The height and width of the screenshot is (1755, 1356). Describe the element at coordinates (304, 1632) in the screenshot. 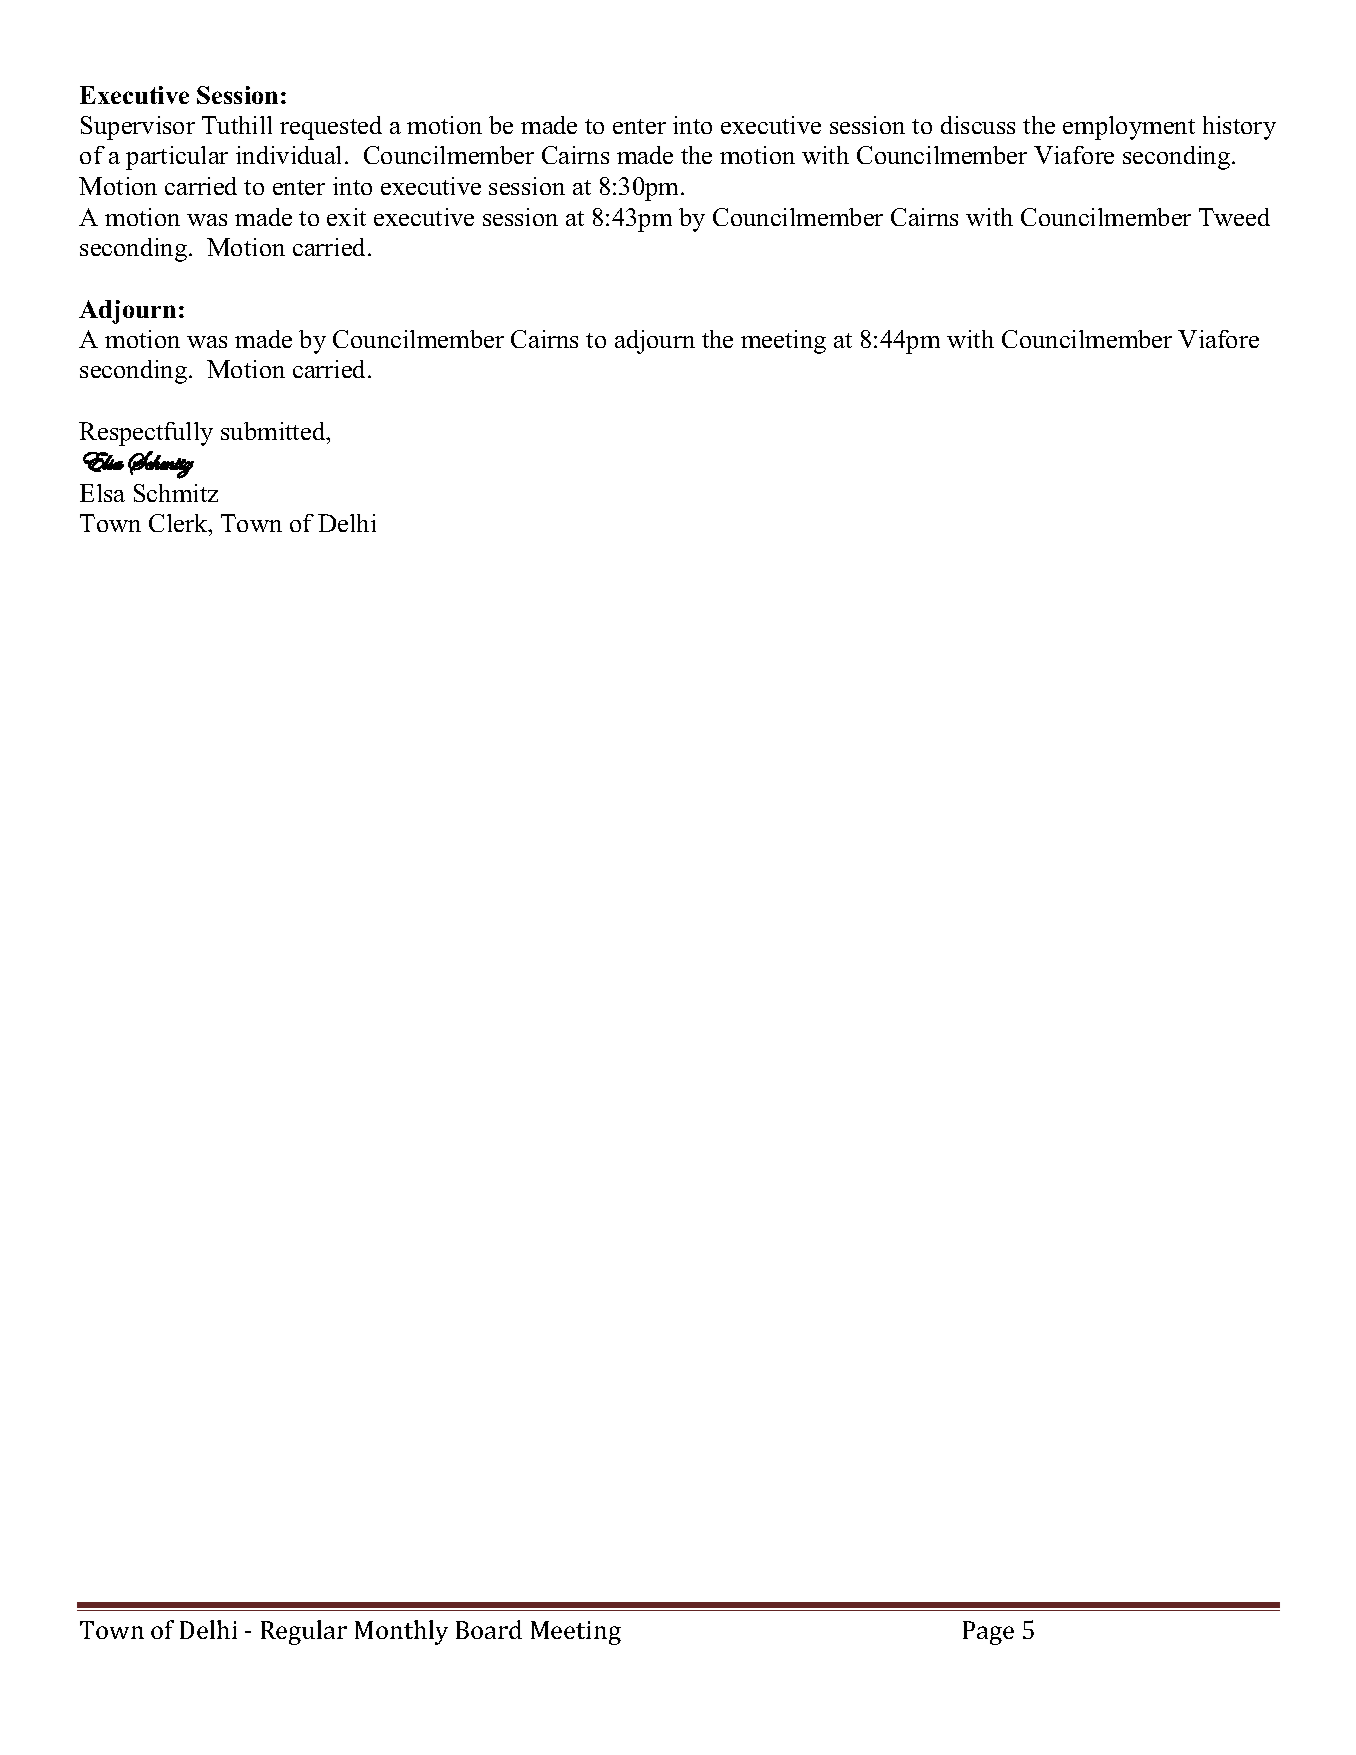

I see `Regular` at that location.
